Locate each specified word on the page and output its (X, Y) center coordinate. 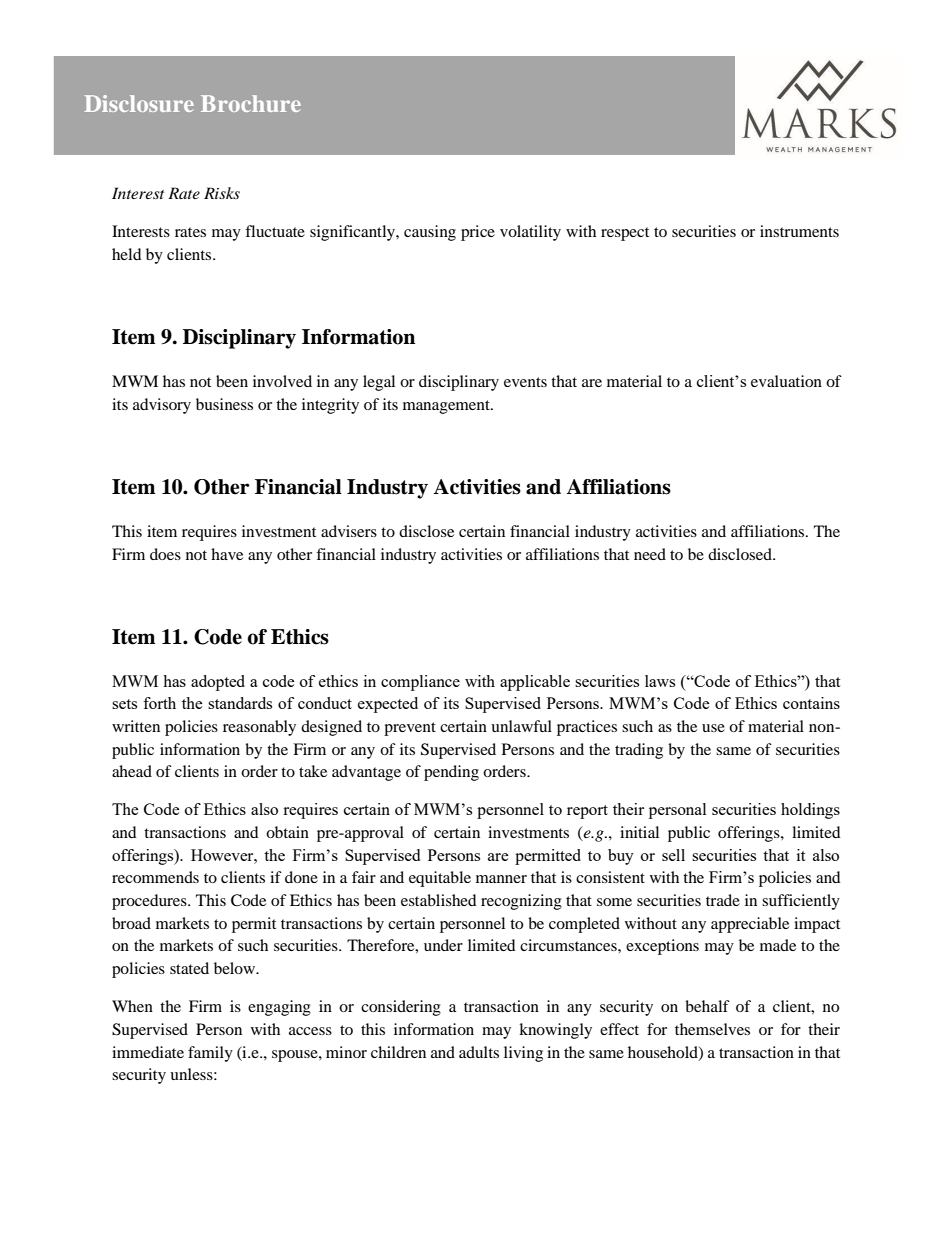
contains (811, 703)
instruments (799, 231)
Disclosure (139, 103)
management (447, 407)
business (224, 404)
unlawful (521, 726)
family (210, 1054)
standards (240, 703)
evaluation (786, 381)
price (478, 233)
